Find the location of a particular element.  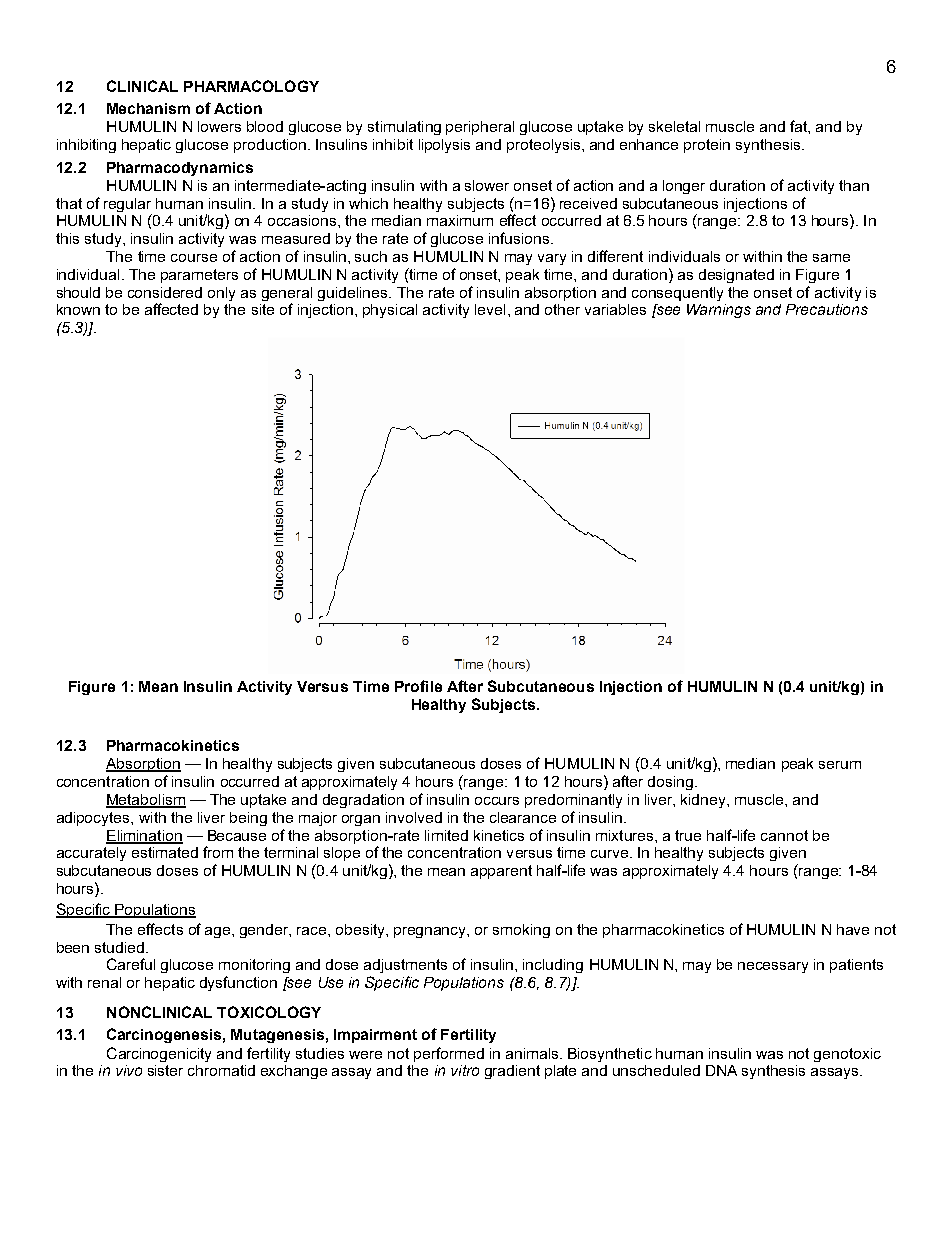

occurs is located at coordinates (497, 801).
